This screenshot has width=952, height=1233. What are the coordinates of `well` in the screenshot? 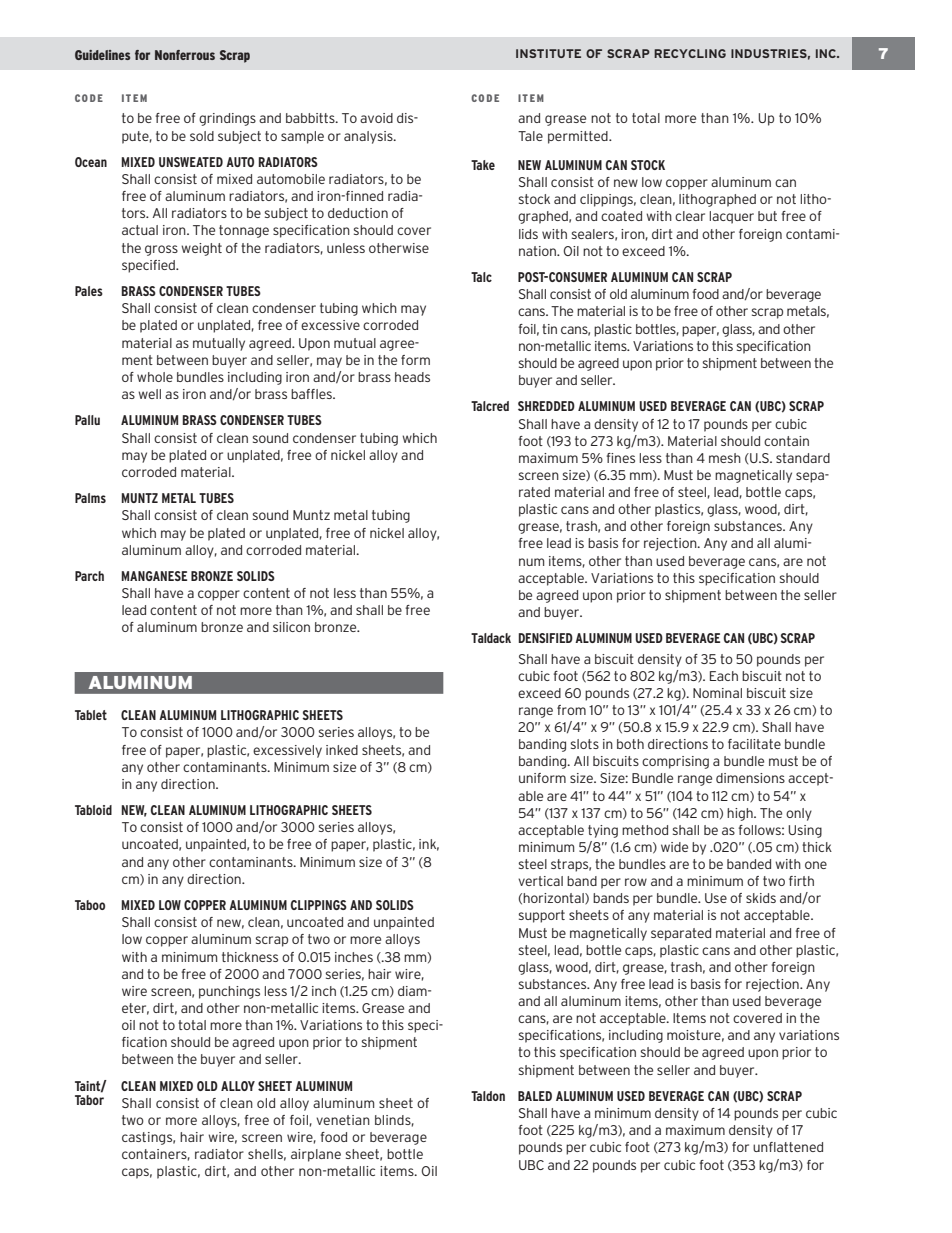 It's located at (149, 394).
